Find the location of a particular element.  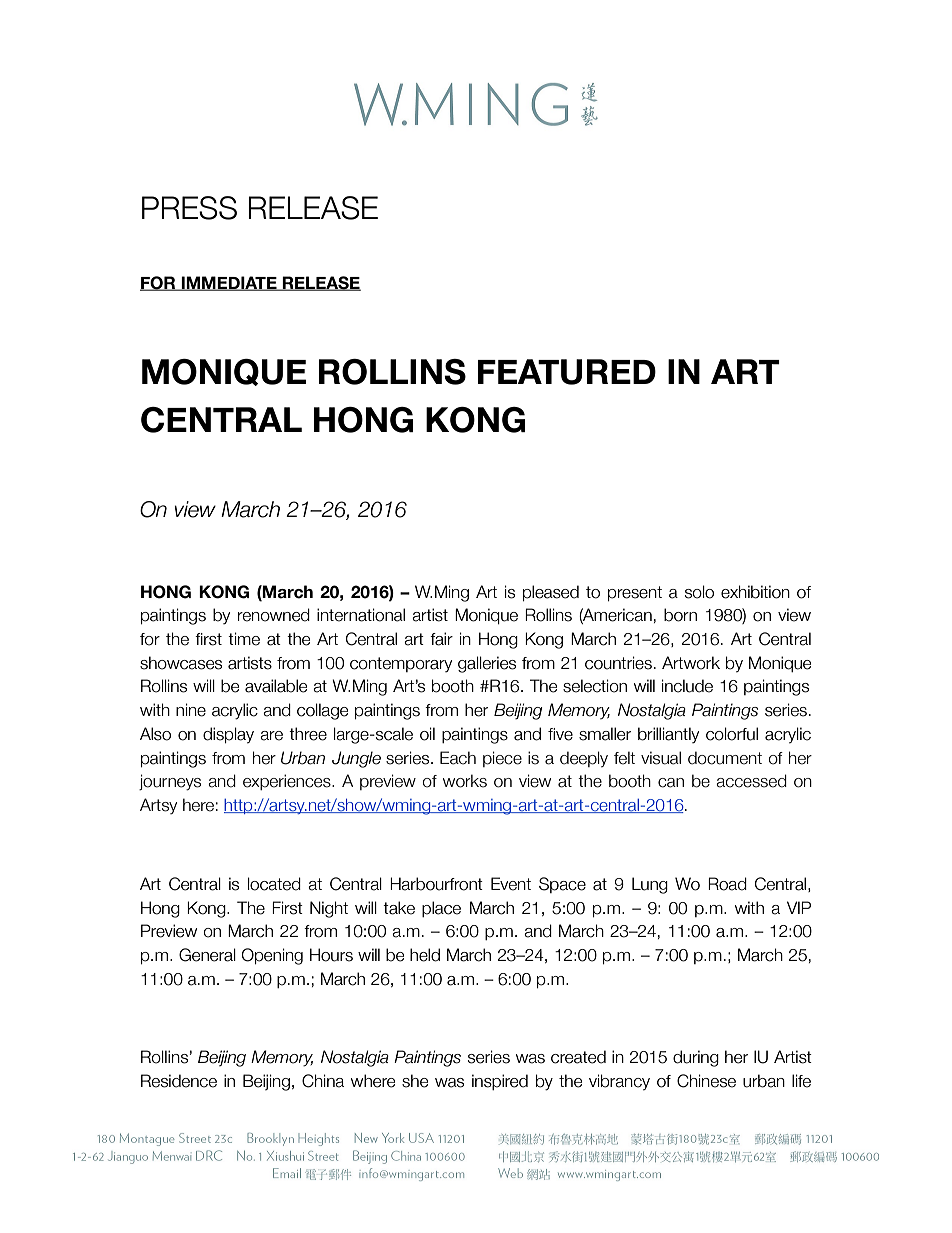

solo is located at coordinates (699, 592).
